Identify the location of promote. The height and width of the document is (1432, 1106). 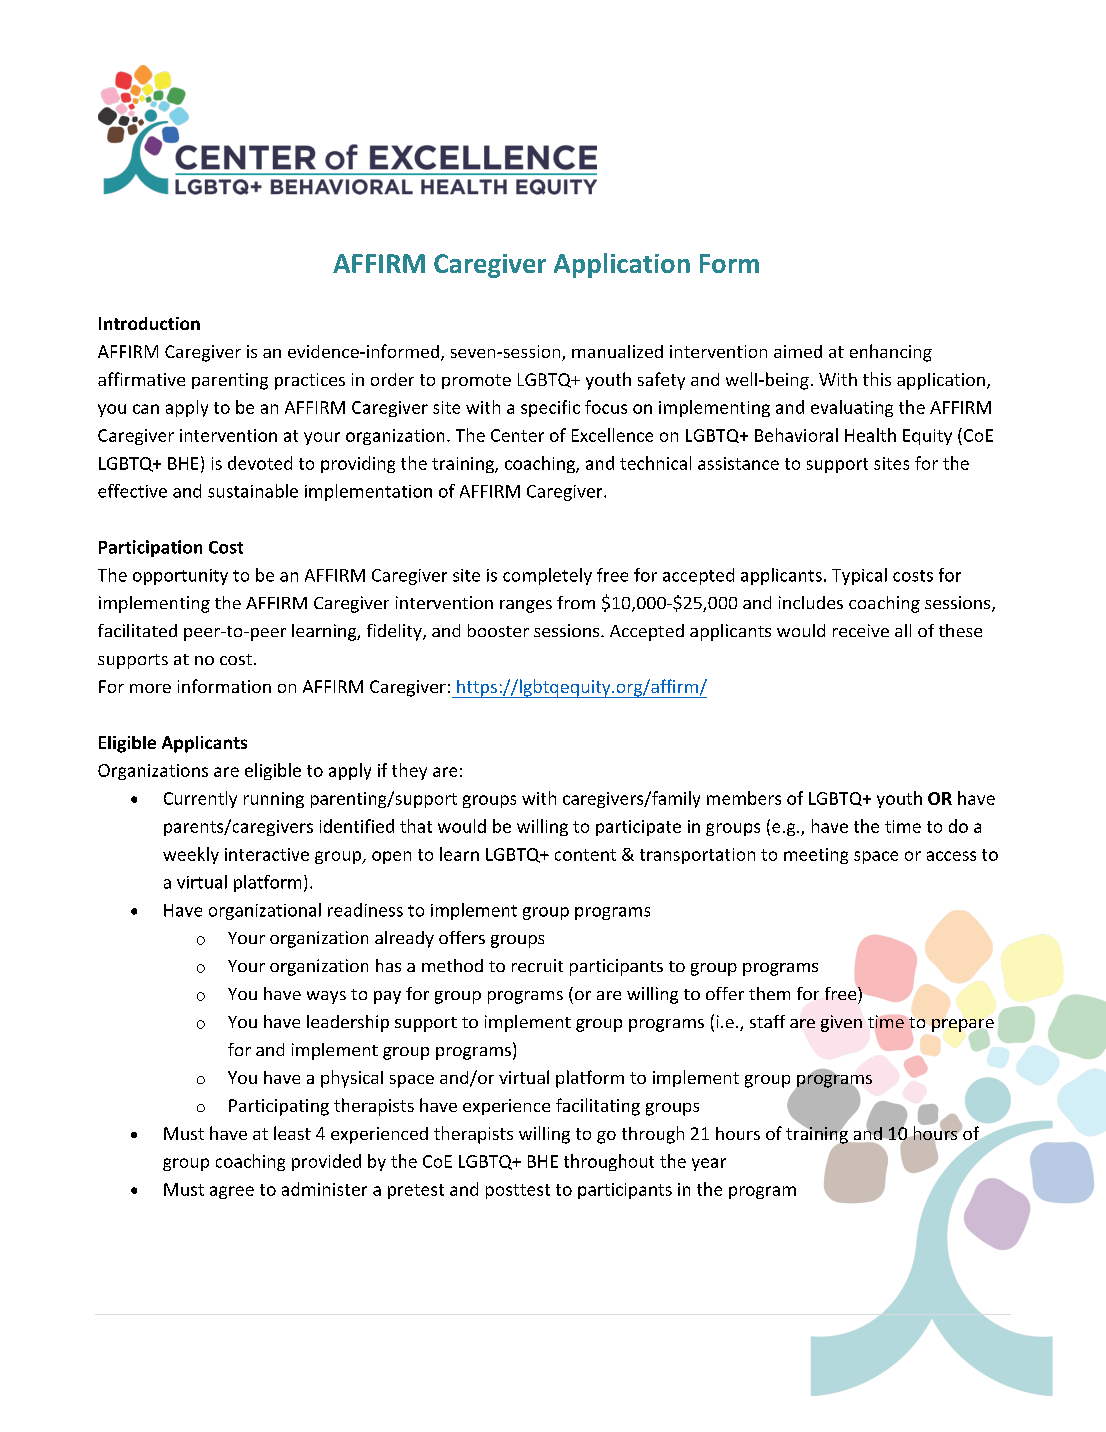
(476, 381).
